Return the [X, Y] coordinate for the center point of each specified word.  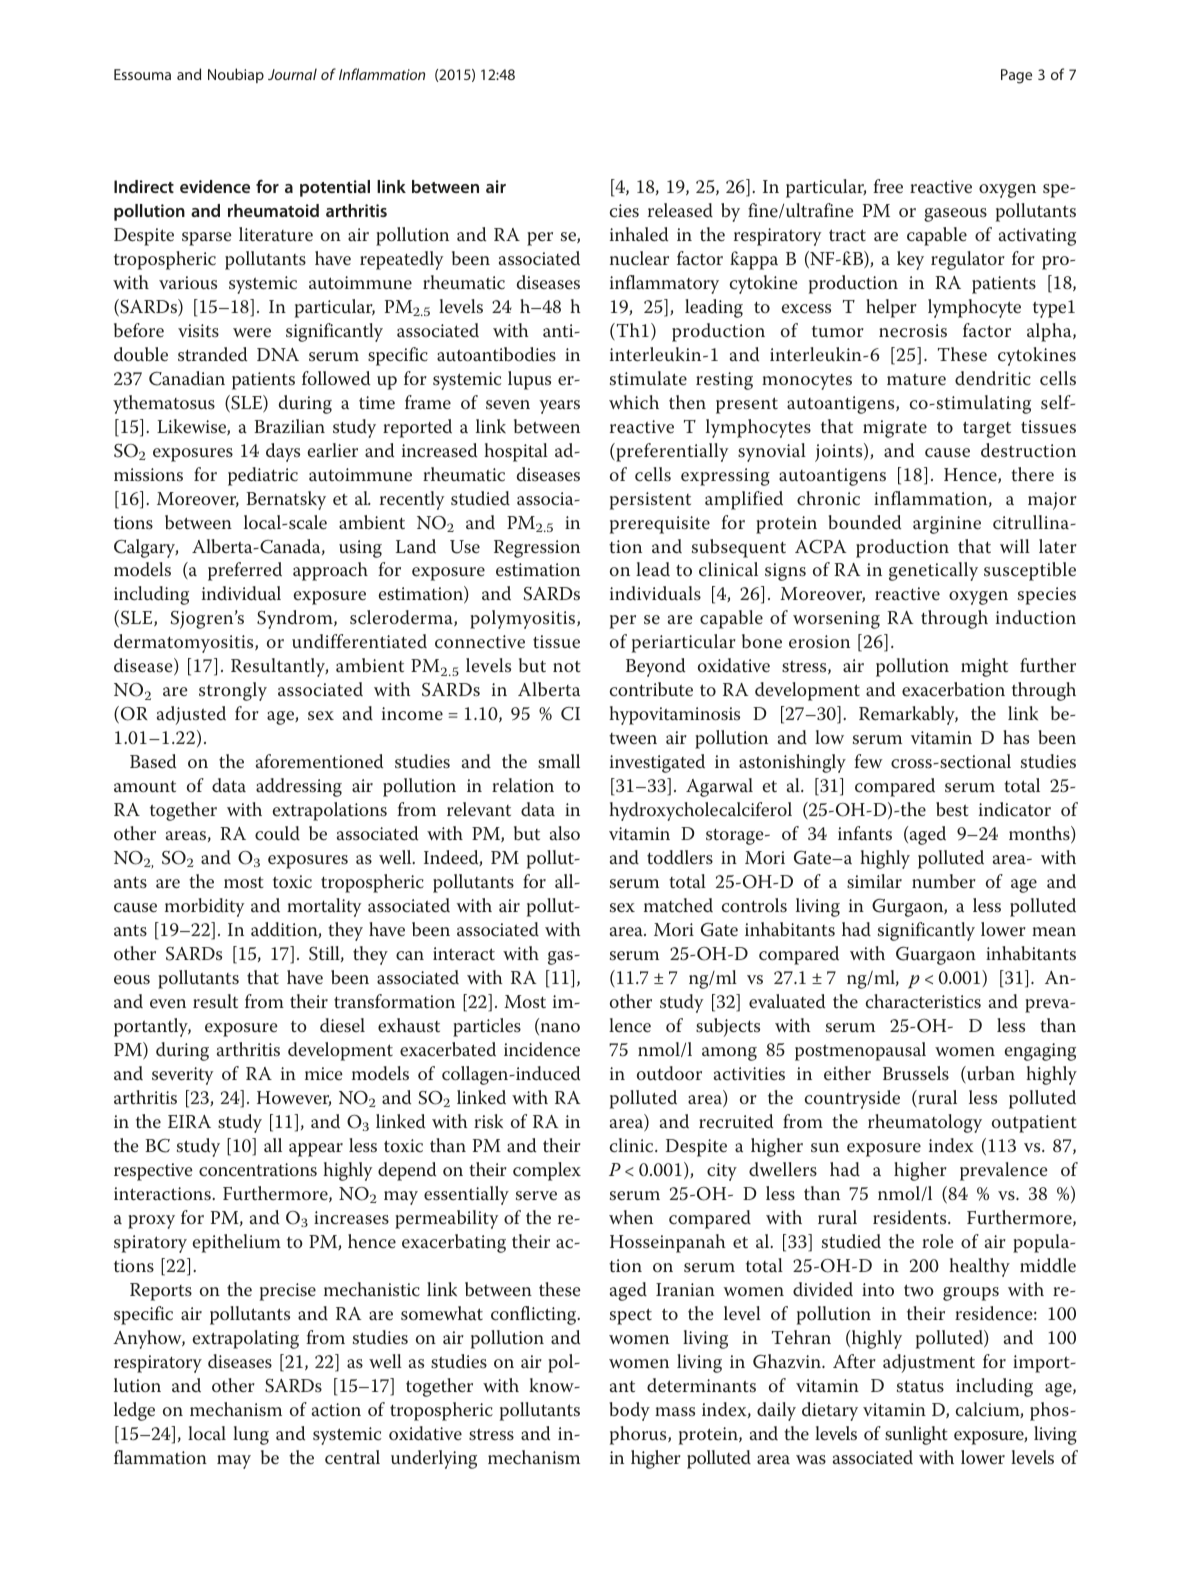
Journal [292, 74]
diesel [342, 1025]
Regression [537, 549]
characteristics [923, 1001]
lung [251, 1435]
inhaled [639, 234]
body [629, 1411]
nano [559, 1029]
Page [1016, 76]
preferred [245, 571]
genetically [933, 571]
